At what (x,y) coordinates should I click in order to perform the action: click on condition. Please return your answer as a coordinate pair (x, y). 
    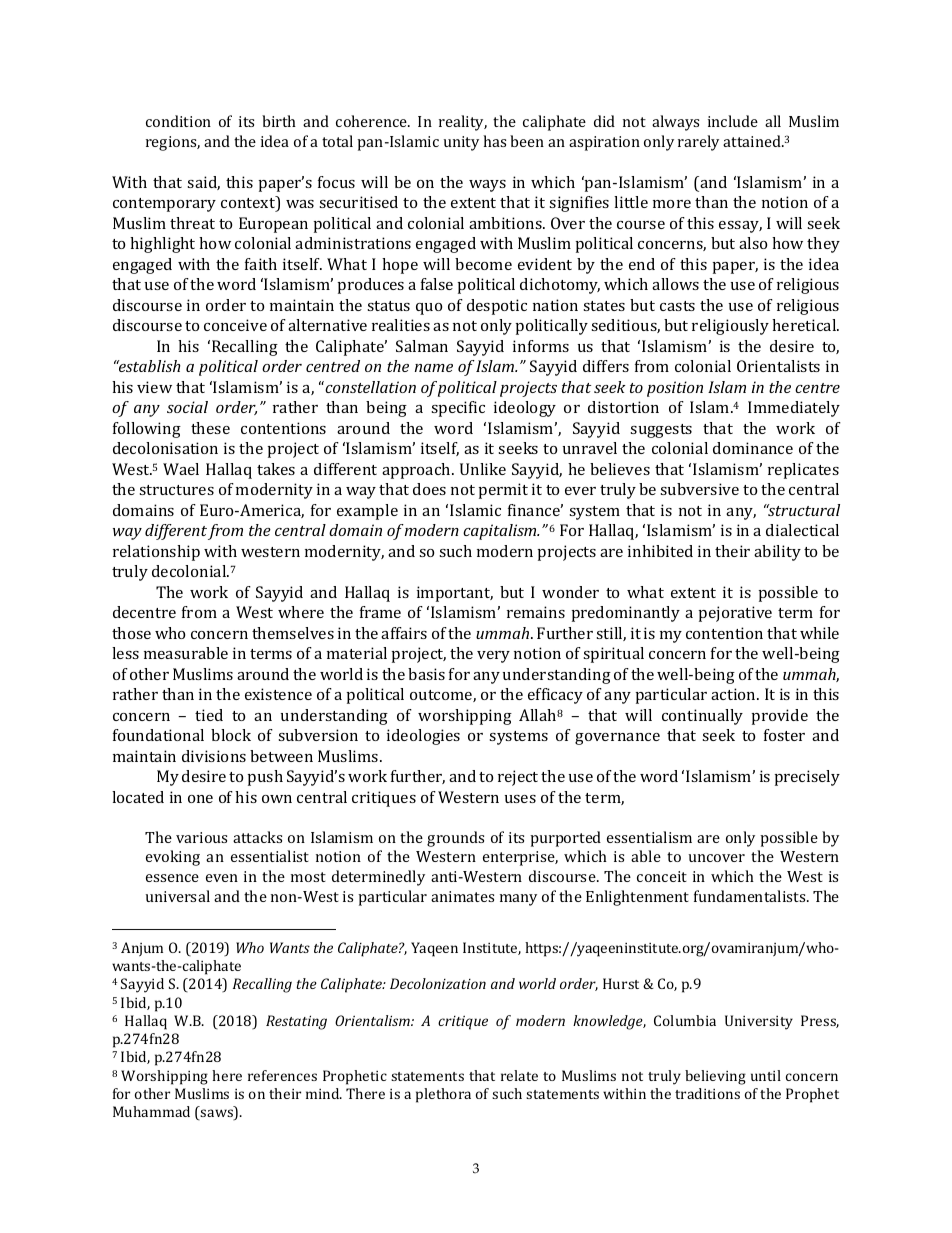
    Looking at the image, I should click on (178, 121).
